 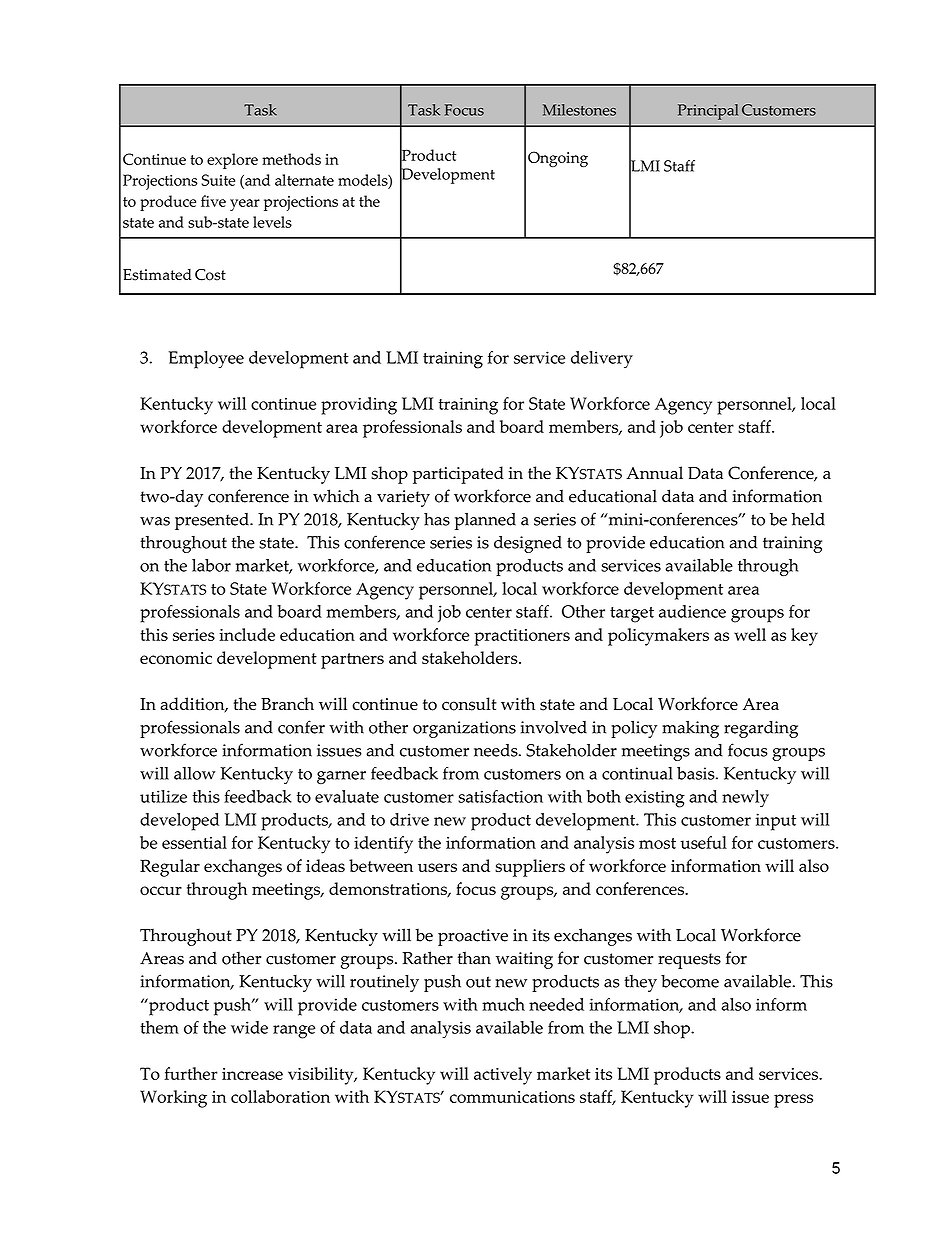 What do you see at coordinates (522, 637) in the image?
I see `practitioners` at bounding box center [522, 637].
